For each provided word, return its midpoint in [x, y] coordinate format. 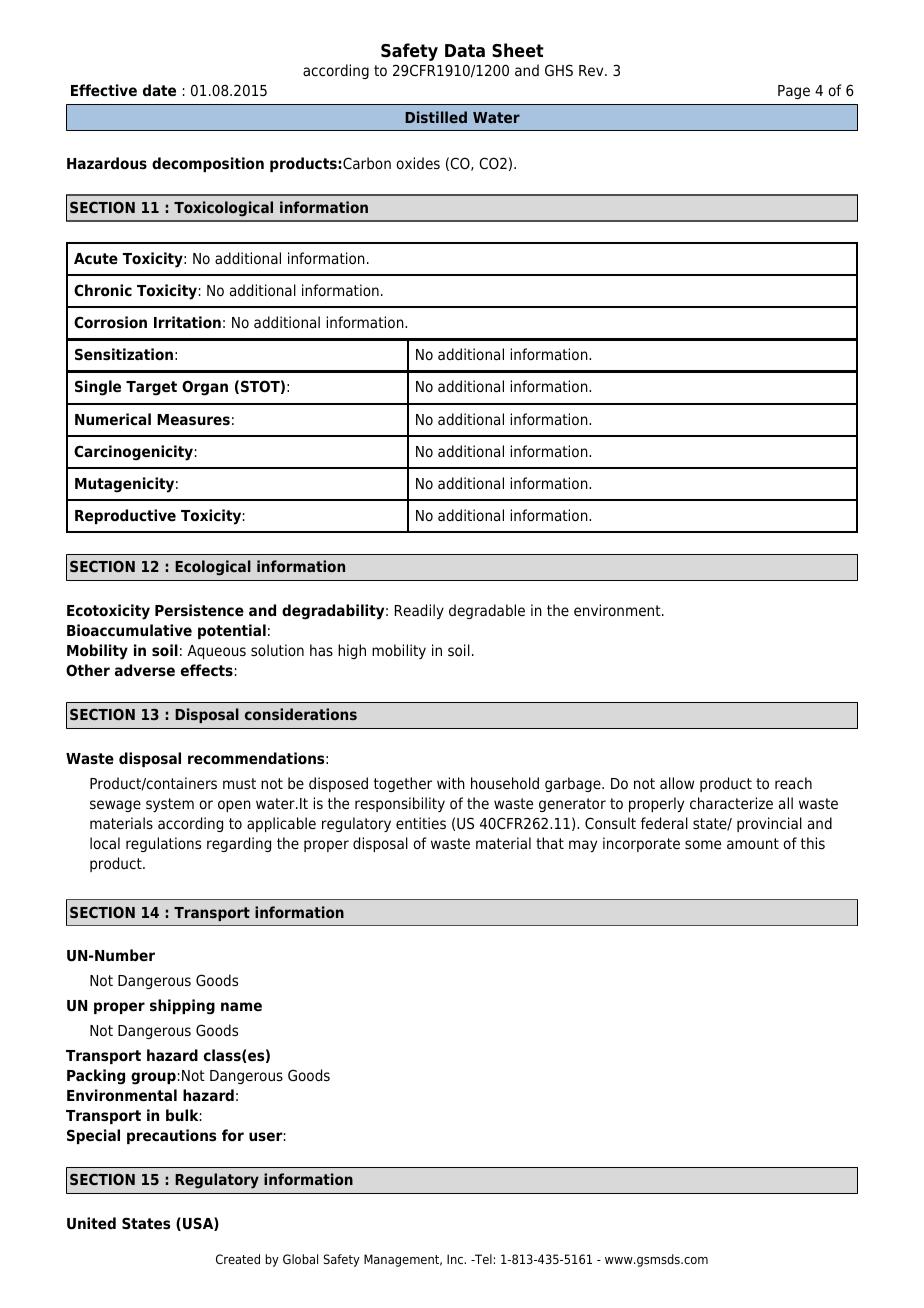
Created [238, 1259]
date [159, 90]
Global [300, 1259]
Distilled [436, 117]
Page [794, 92]
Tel [482, 1259]
